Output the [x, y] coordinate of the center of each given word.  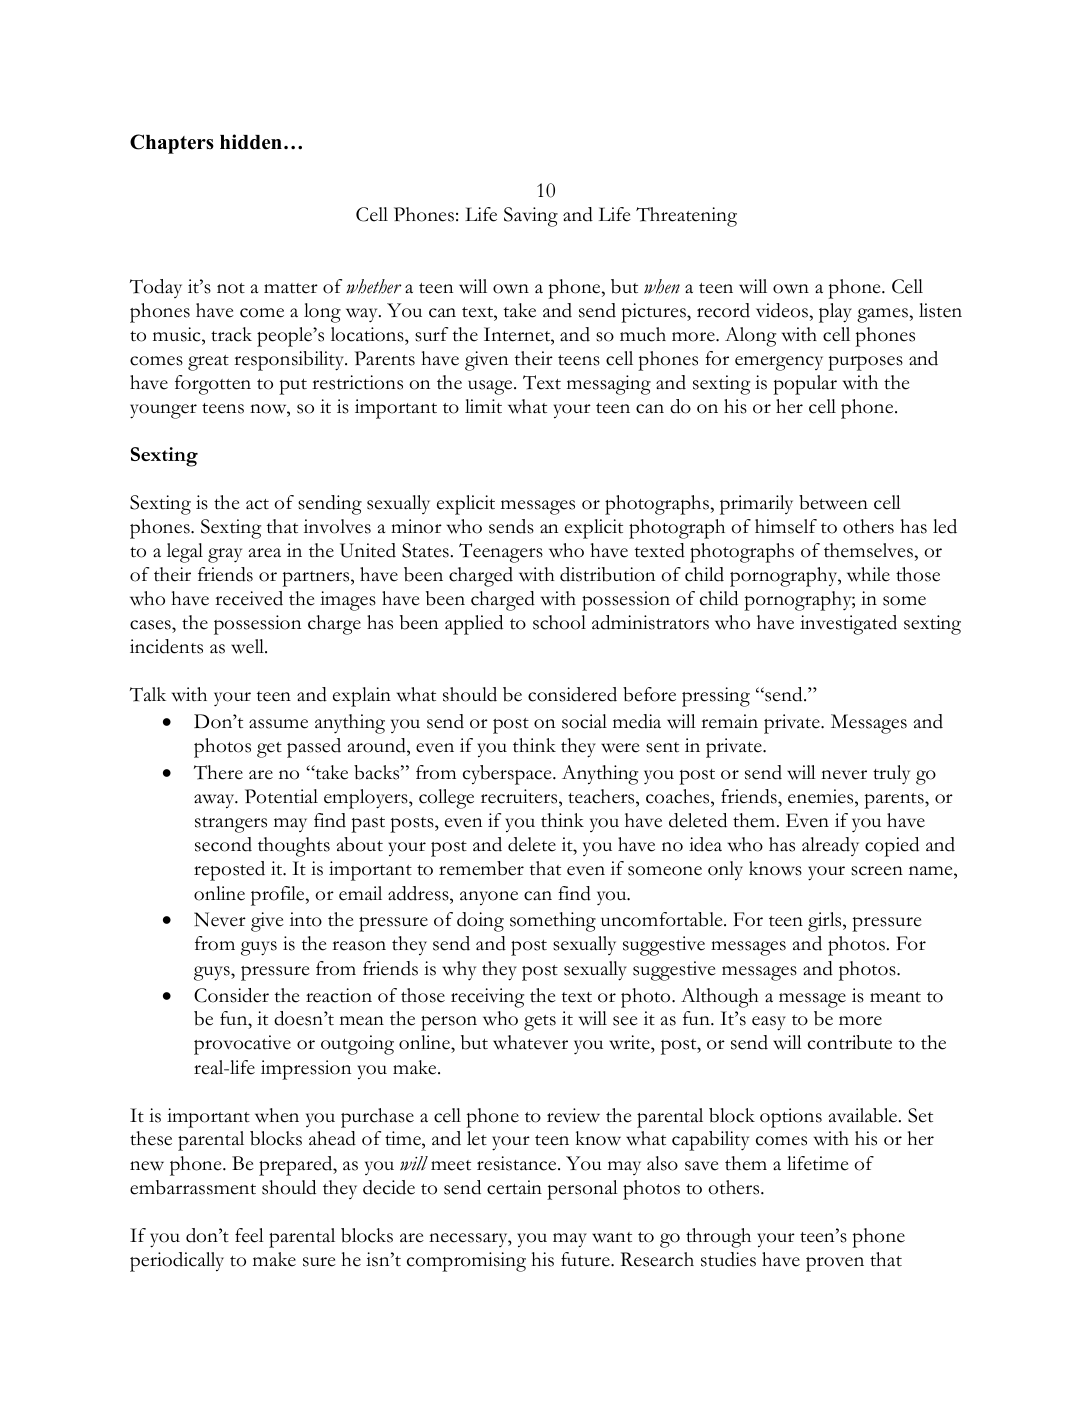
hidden [251, 142]
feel [249, 1235]
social [584, 721]
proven [835, 1264]
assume [278, 724]
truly [891, 774]
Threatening [686, 217]
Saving [531, 217]
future [586, 1259]
